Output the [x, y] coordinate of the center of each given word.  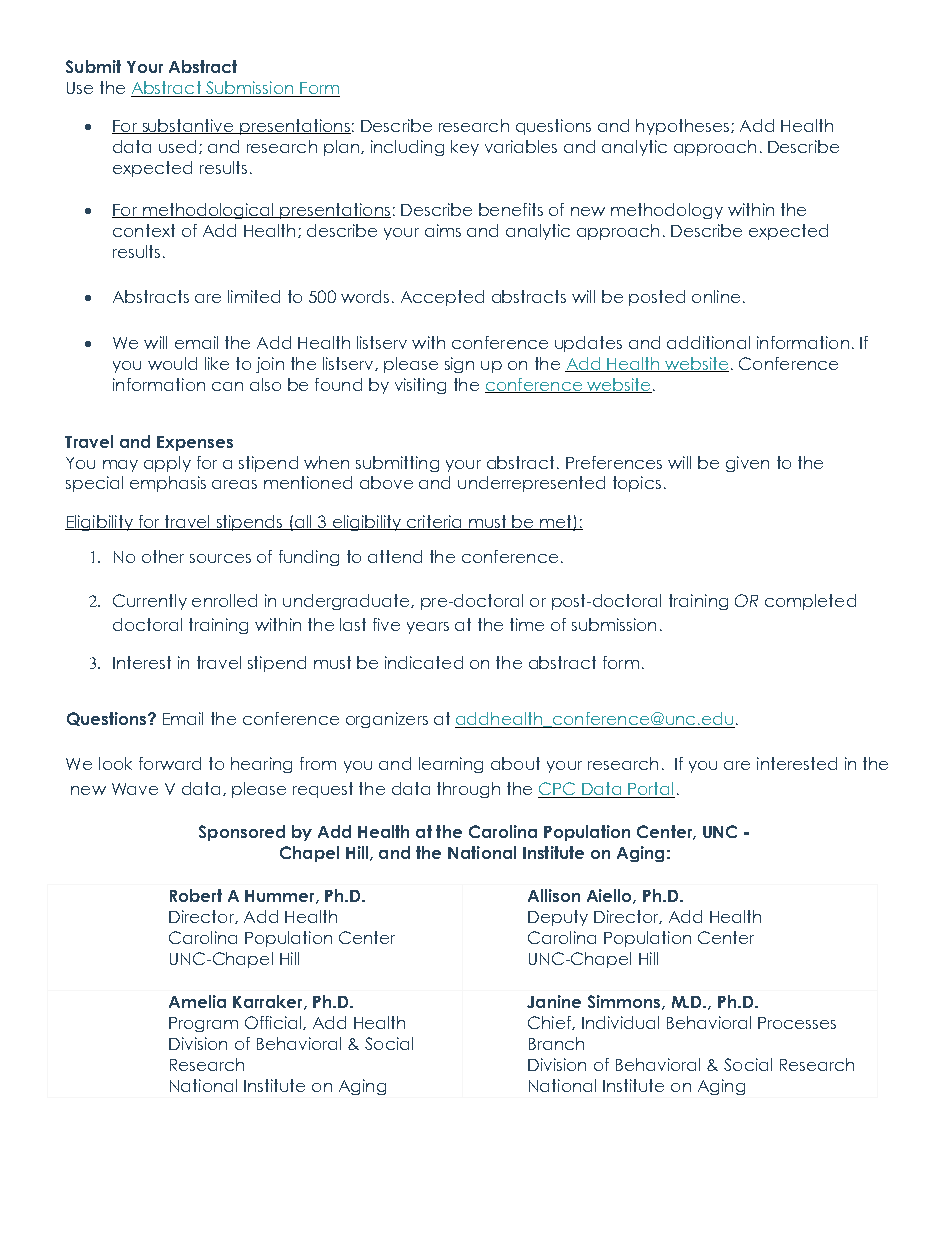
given [747, 464]
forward [170, 763]
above [386, 482]
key [465, 148]
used [177, 146]
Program [203, 1024]
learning [451, 765]
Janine [554, 1001]
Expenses [195, 443]
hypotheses [682, 127]
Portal [650, 790]
